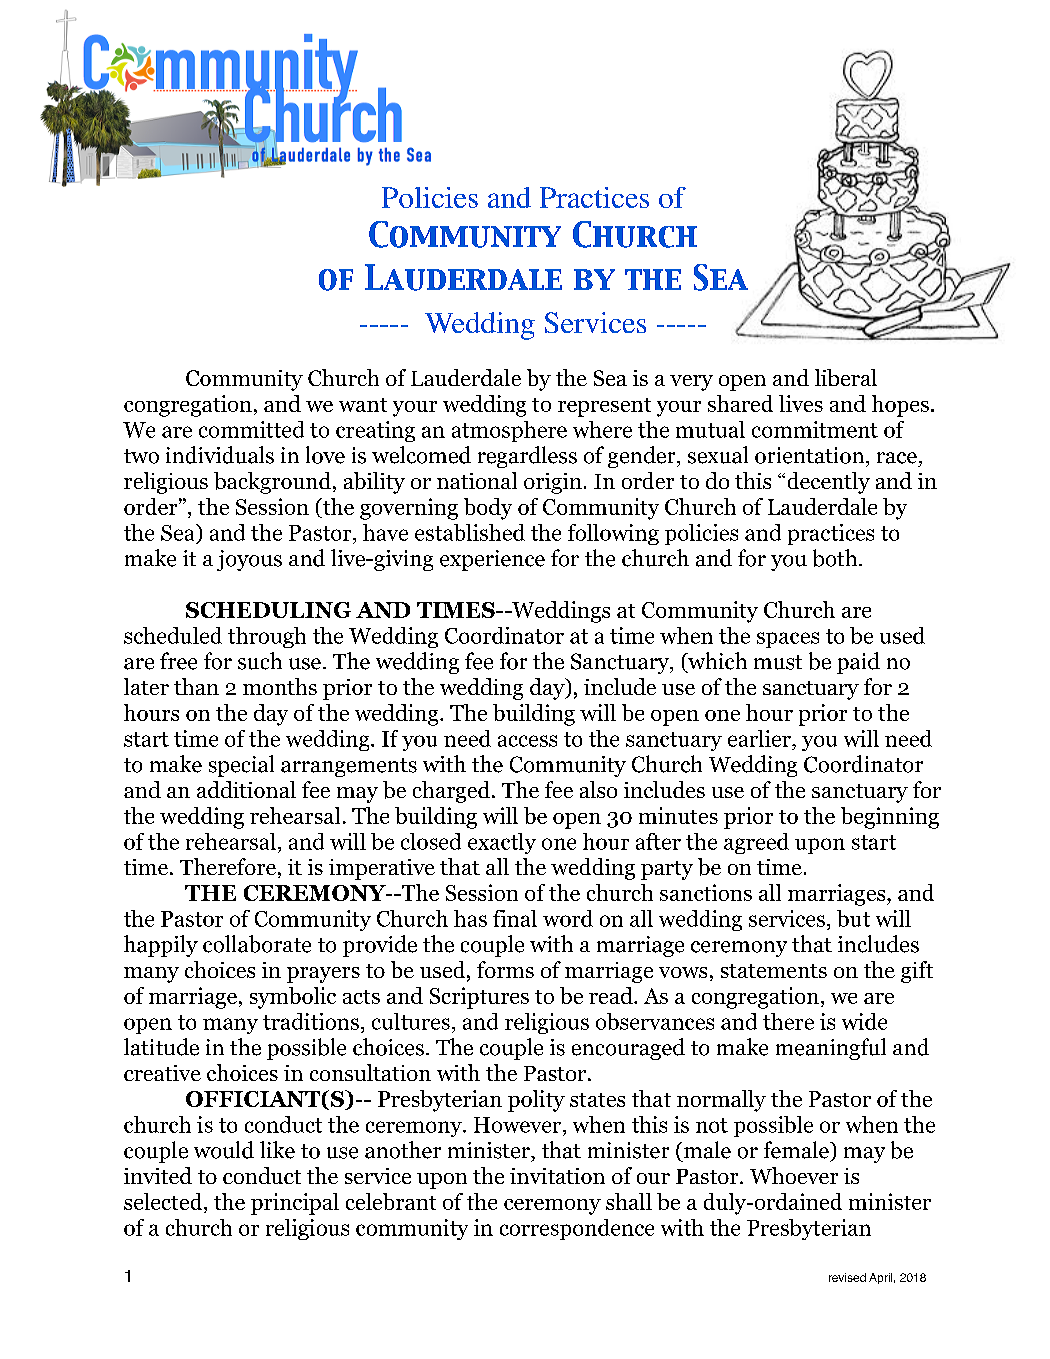 The width and height of the document is (1050, 1359). Describe the element at coordinates (196, 686) in the document. I see `than` at that location.
